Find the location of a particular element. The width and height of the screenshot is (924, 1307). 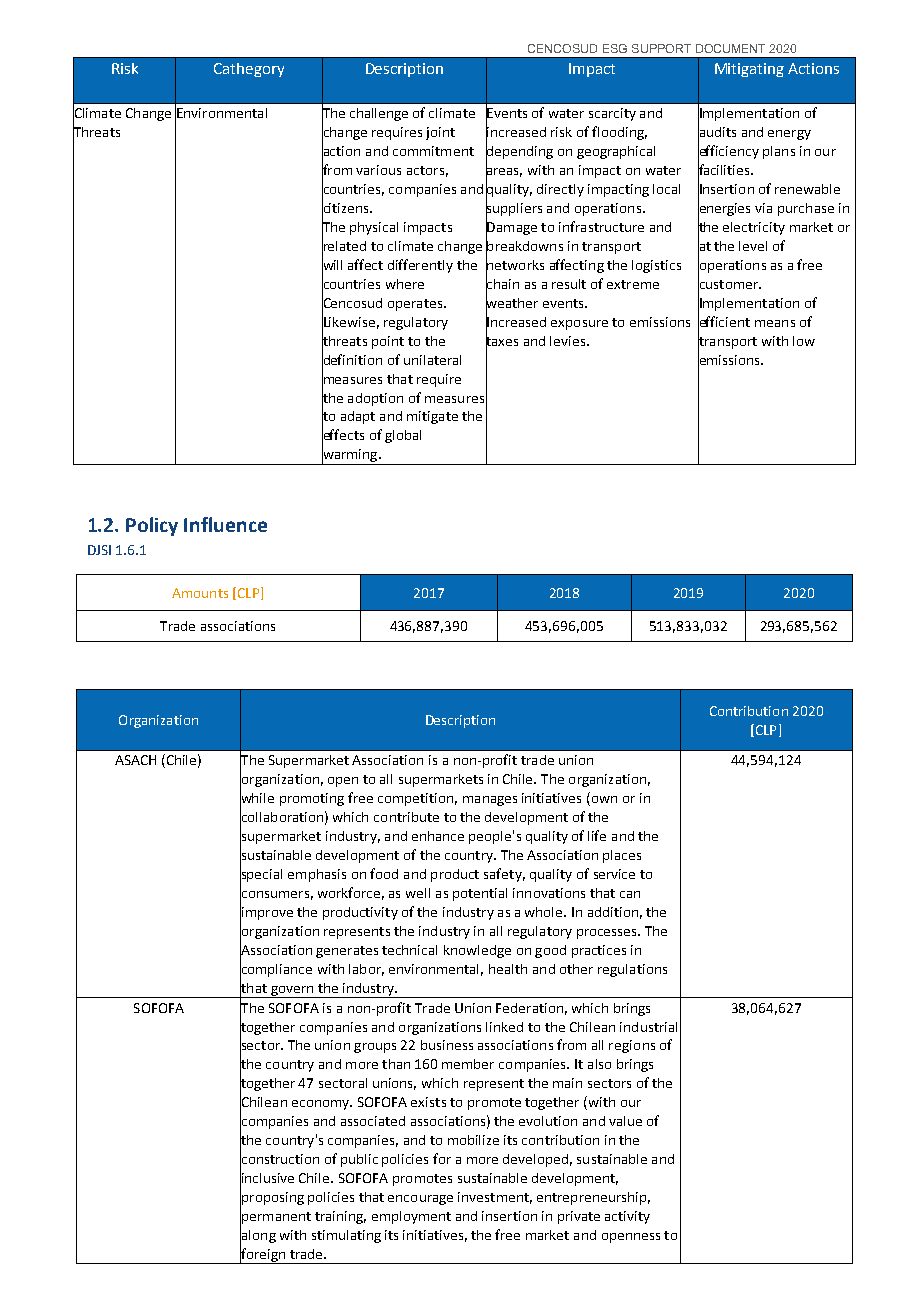

Mitigating is located at coordinates (749, 70).
